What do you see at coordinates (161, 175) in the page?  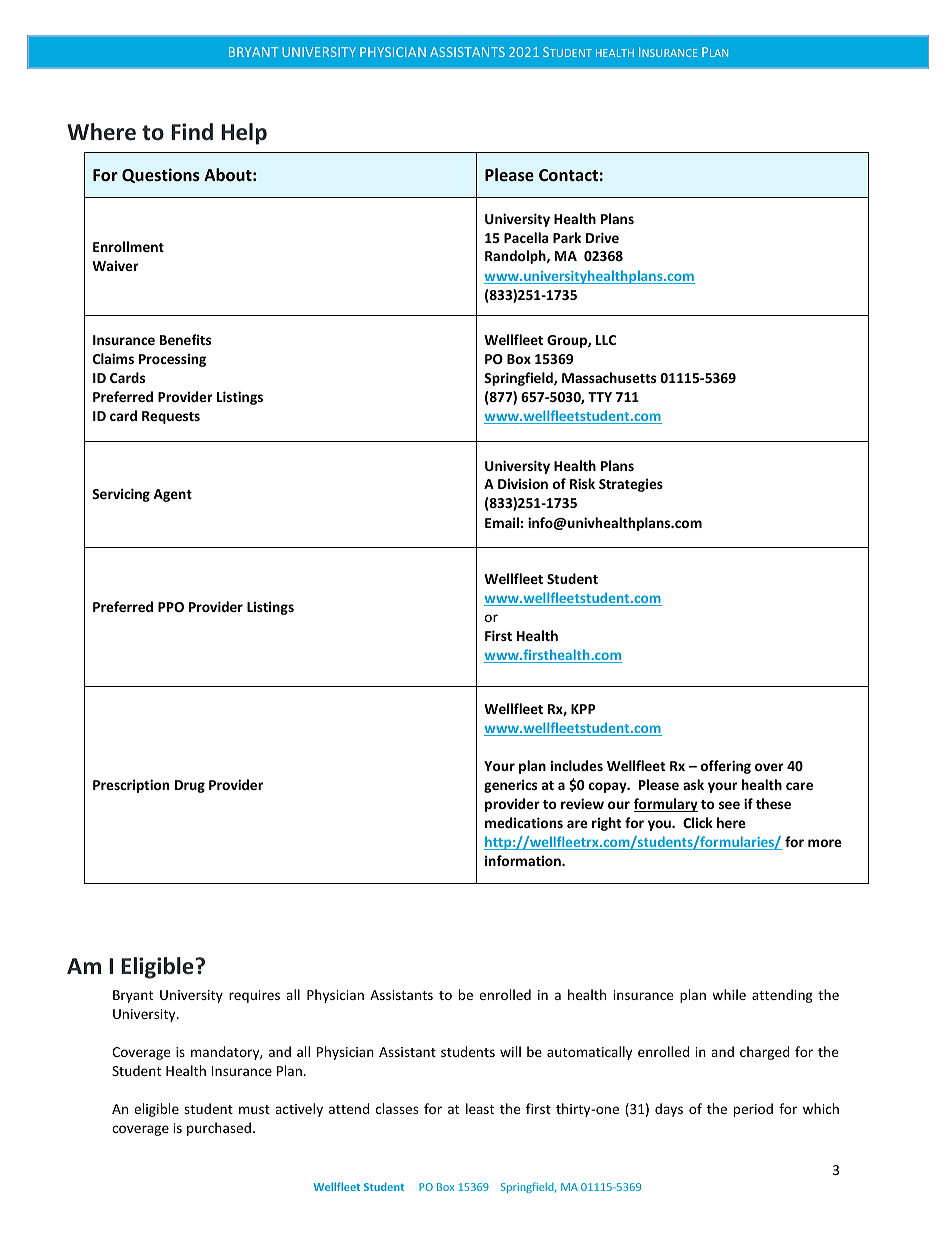 I see `Questions` at bounding box center [161, 175].
